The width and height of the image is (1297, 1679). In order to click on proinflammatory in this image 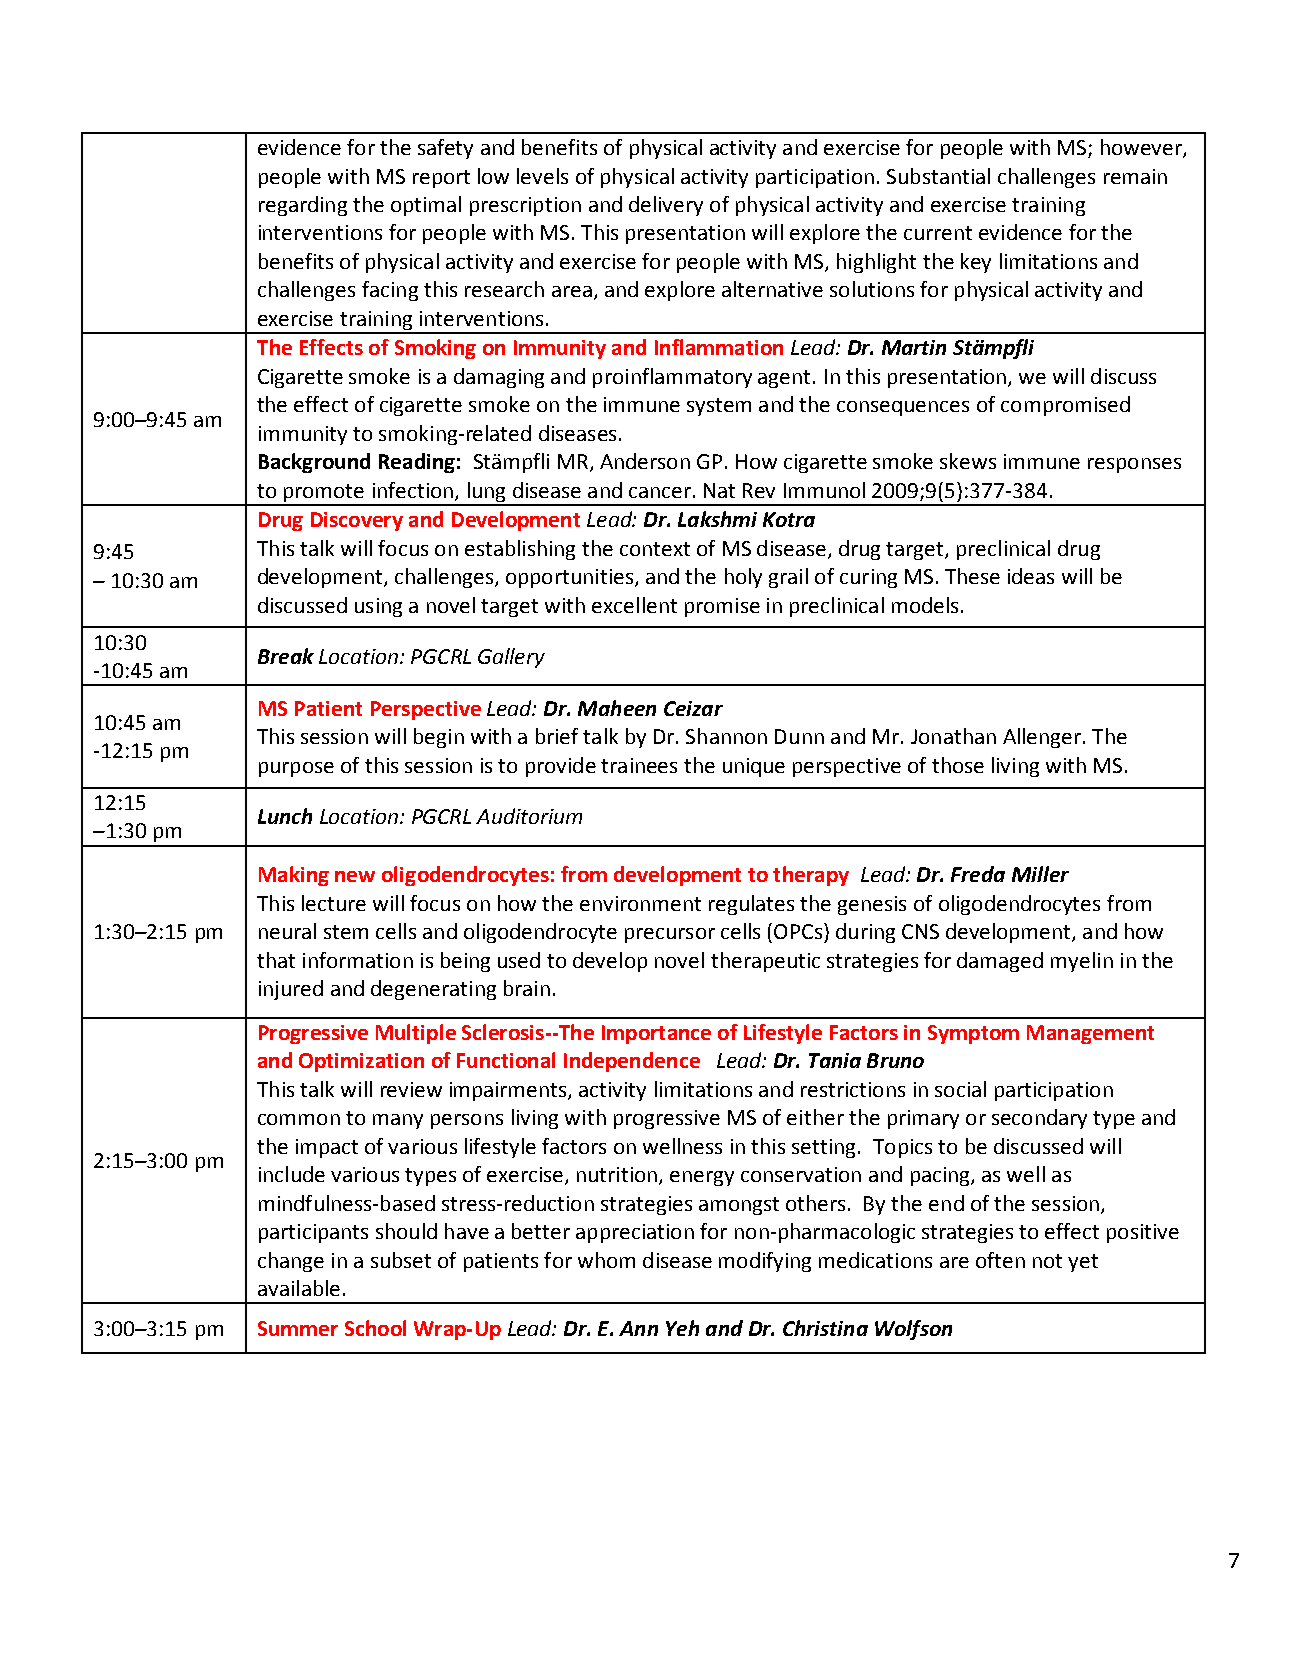, I will do `click(672, 378)`.
